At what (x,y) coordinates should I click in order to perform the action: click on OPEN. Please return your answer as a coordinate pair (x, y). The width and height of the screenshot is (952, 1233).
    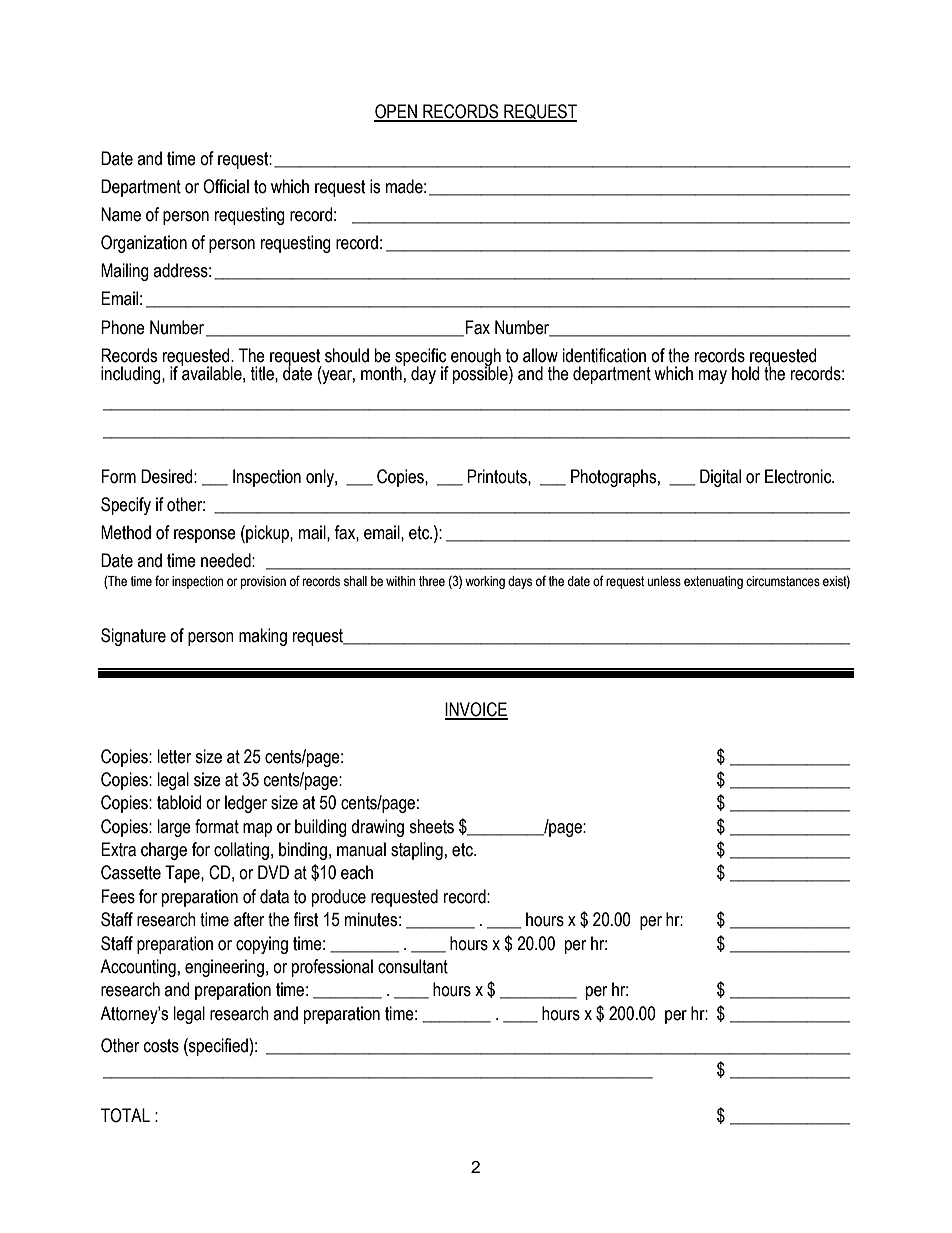
    Looking at the image, I should click on (396, 112).
